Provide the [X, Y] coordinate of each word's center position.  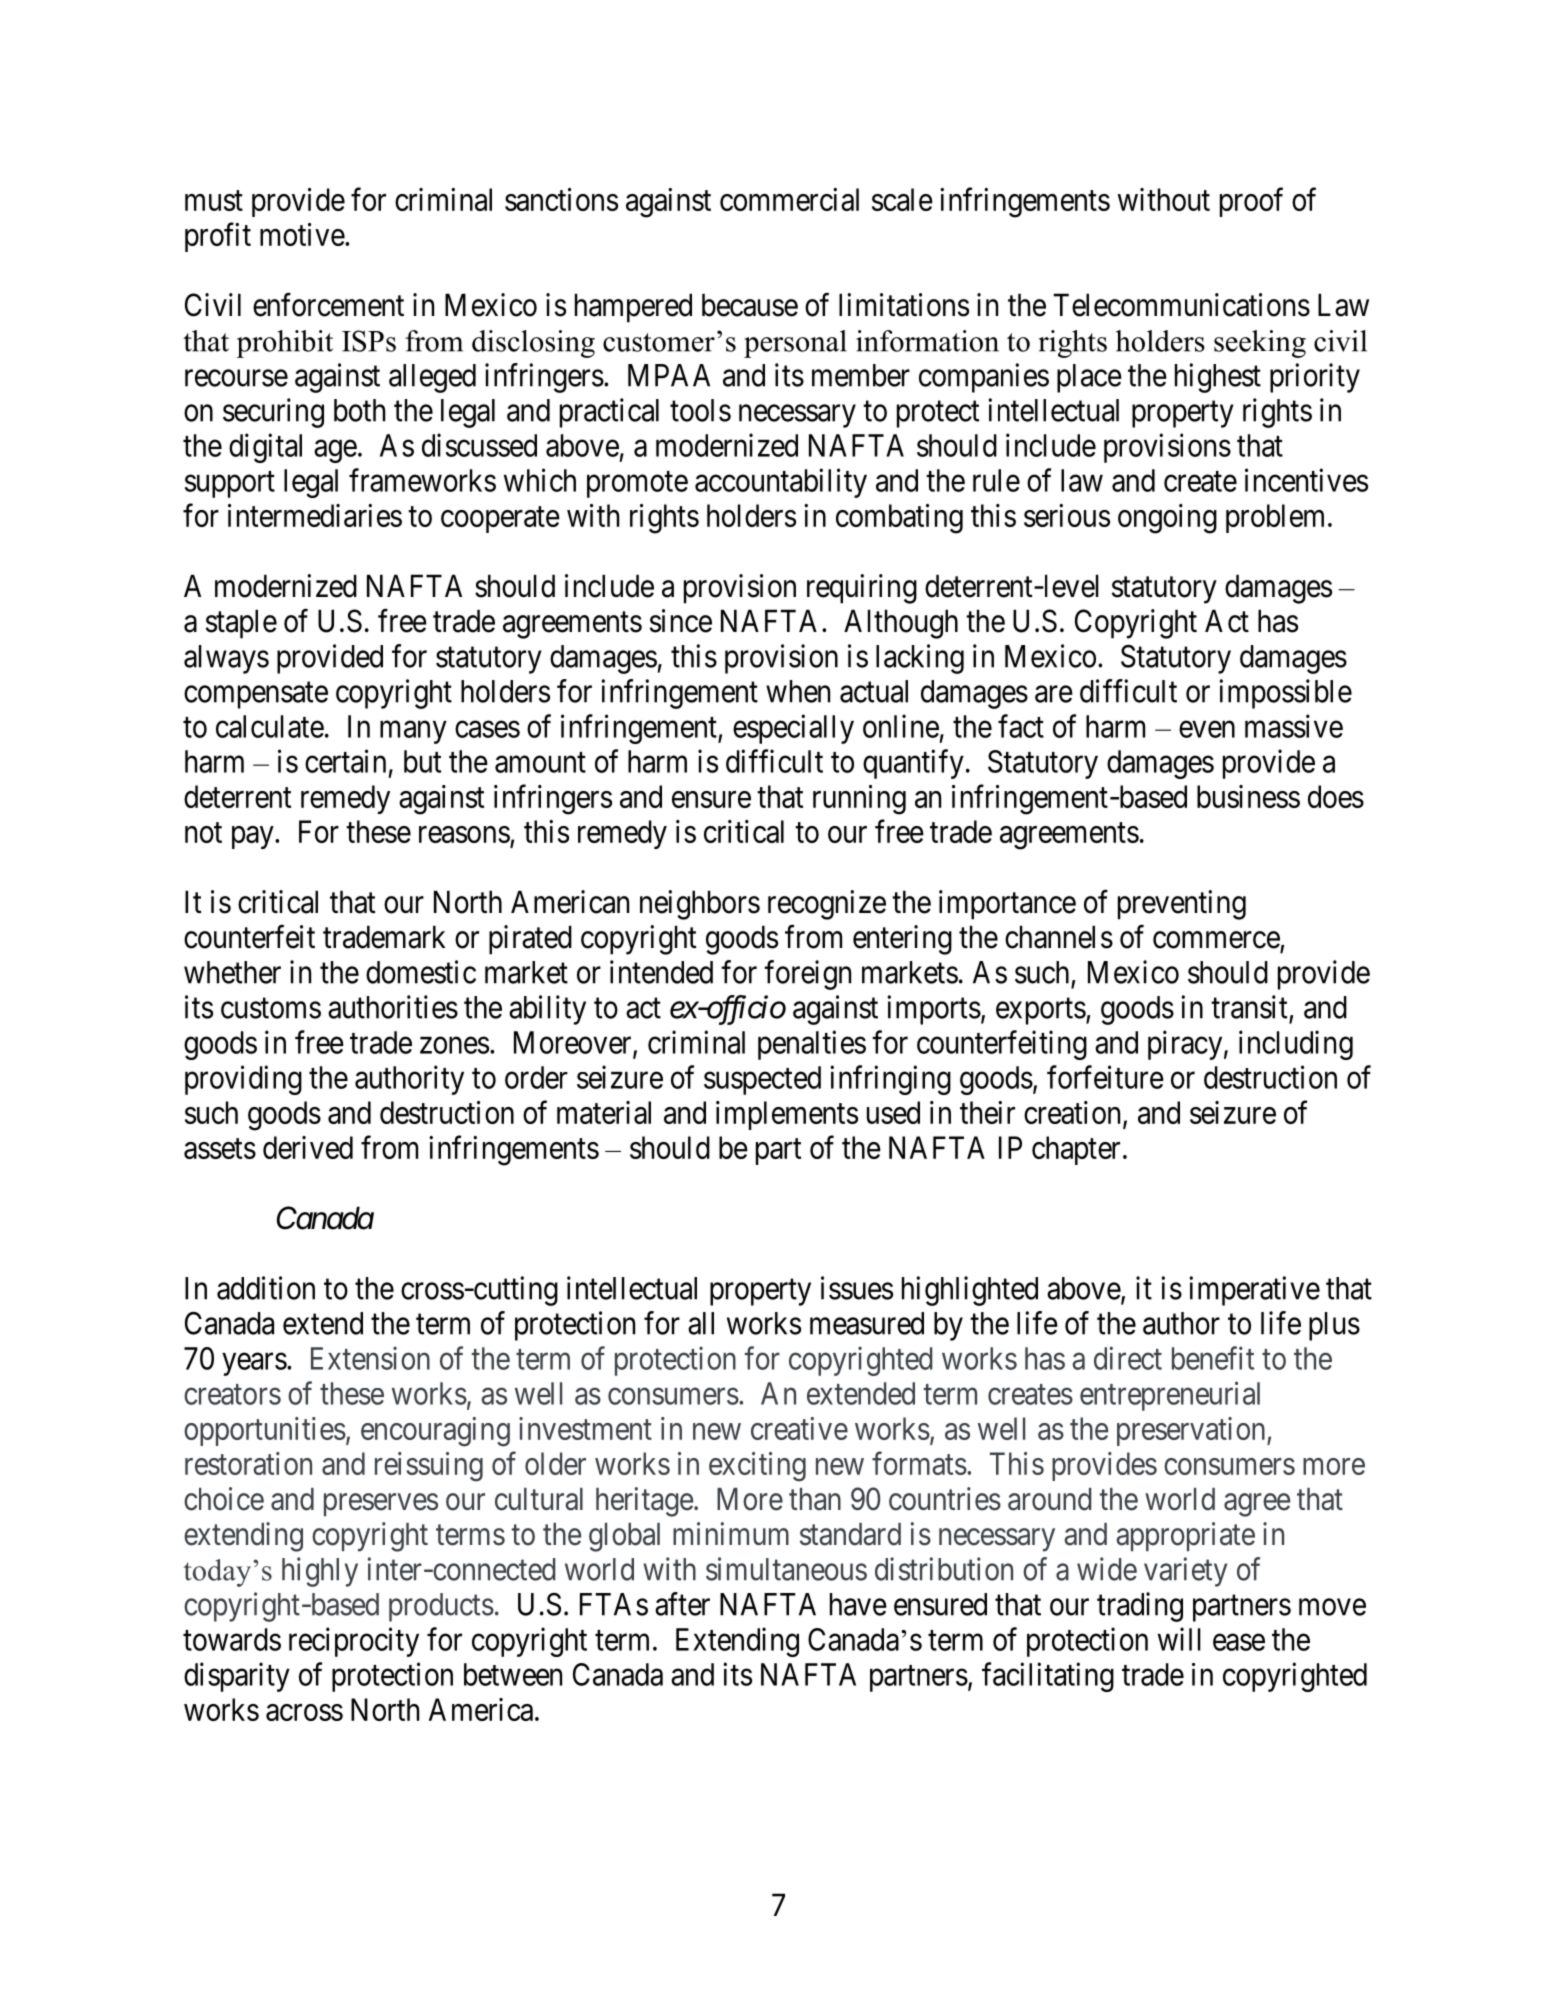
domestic [421, 972]
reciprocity [354, 1642]
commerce [1216, 940]
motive [302, 234]
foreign [807, 975]
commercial [789, 199]
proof [1251, 202]
